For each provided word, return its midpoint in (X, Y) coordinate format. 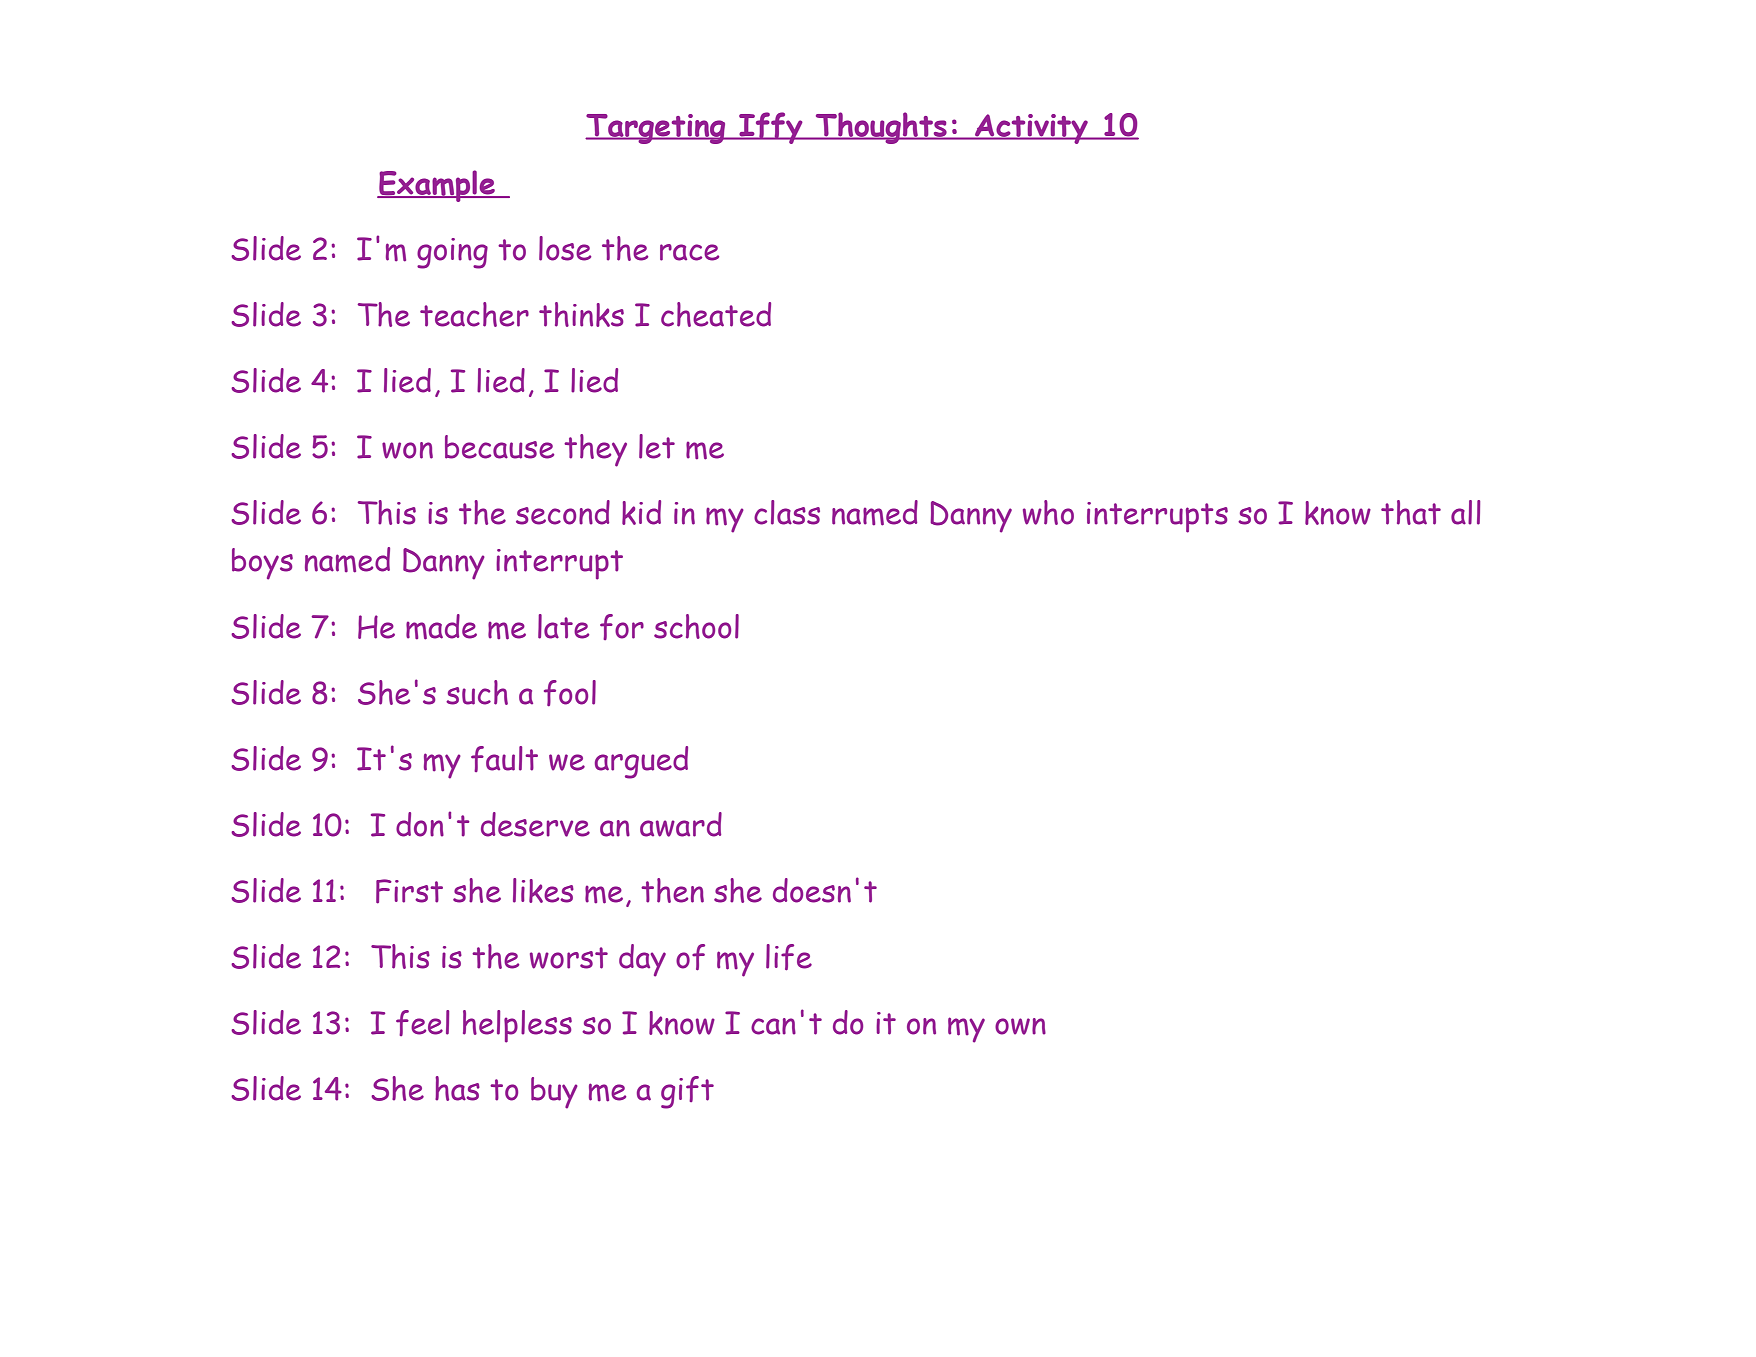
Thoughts (881, 128)
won (407, 450)
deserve (535, 824)
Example (437, 186)
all (1465, 512)
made (441, 627)
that (1411, 512)
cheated (716, 314)
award (681, 824)
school (696, 626)
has (457, 1088)
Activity (1031, 129)
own (1020, 1026)
